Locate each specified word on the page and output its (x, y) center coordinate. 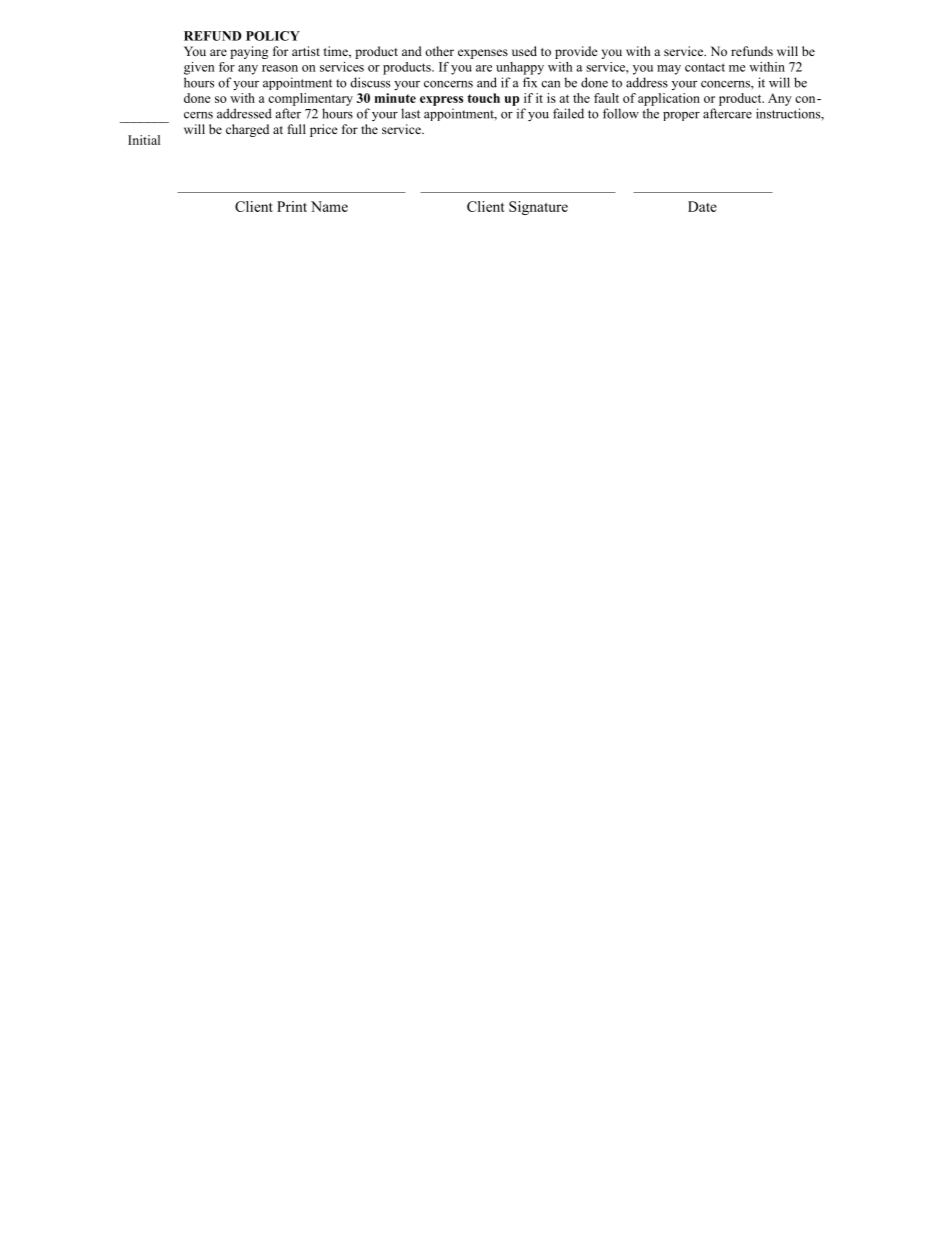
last (410, 113)
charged (247, 130)
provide (576, 52)
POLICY (273, 36)
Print (292, 206)
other (439, 51)
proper (681, 116)
